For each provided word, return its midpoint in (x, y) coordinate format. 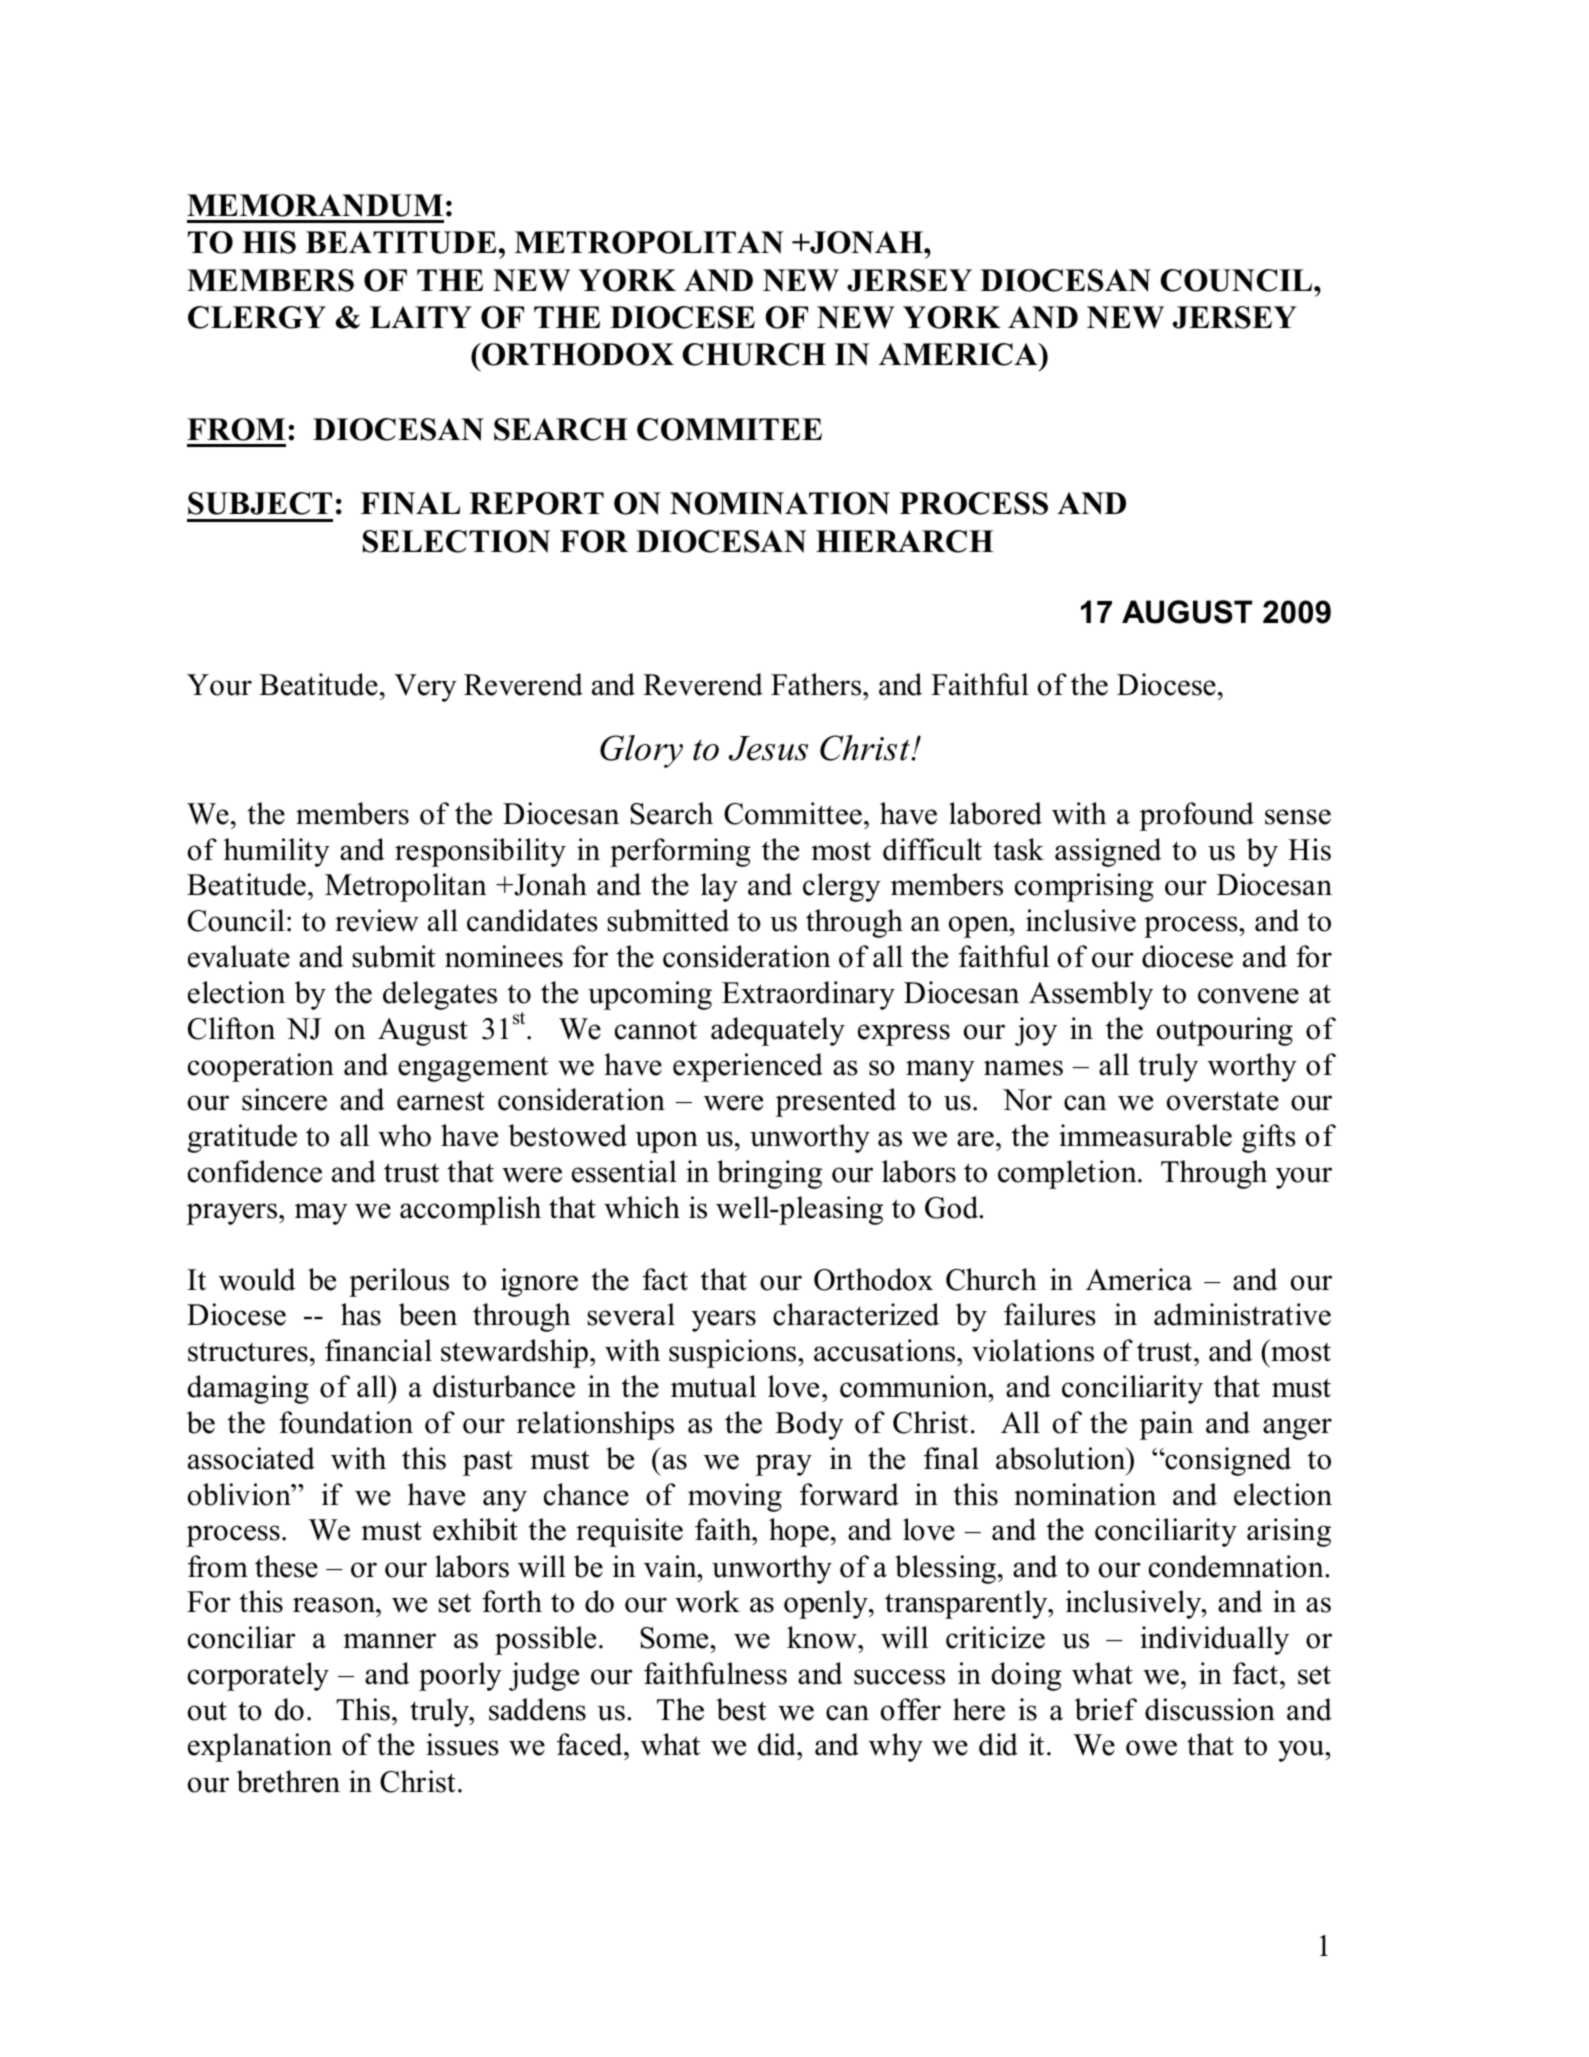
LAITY (421, 317)
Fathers (817, 684)
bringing (769, 1174)
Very (425, 688)
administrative (1242, 1314)
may (321, 1214)
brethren (288, 1781)
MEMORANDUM (315, 205)
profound (1196, 816)
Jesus (768, 748)
